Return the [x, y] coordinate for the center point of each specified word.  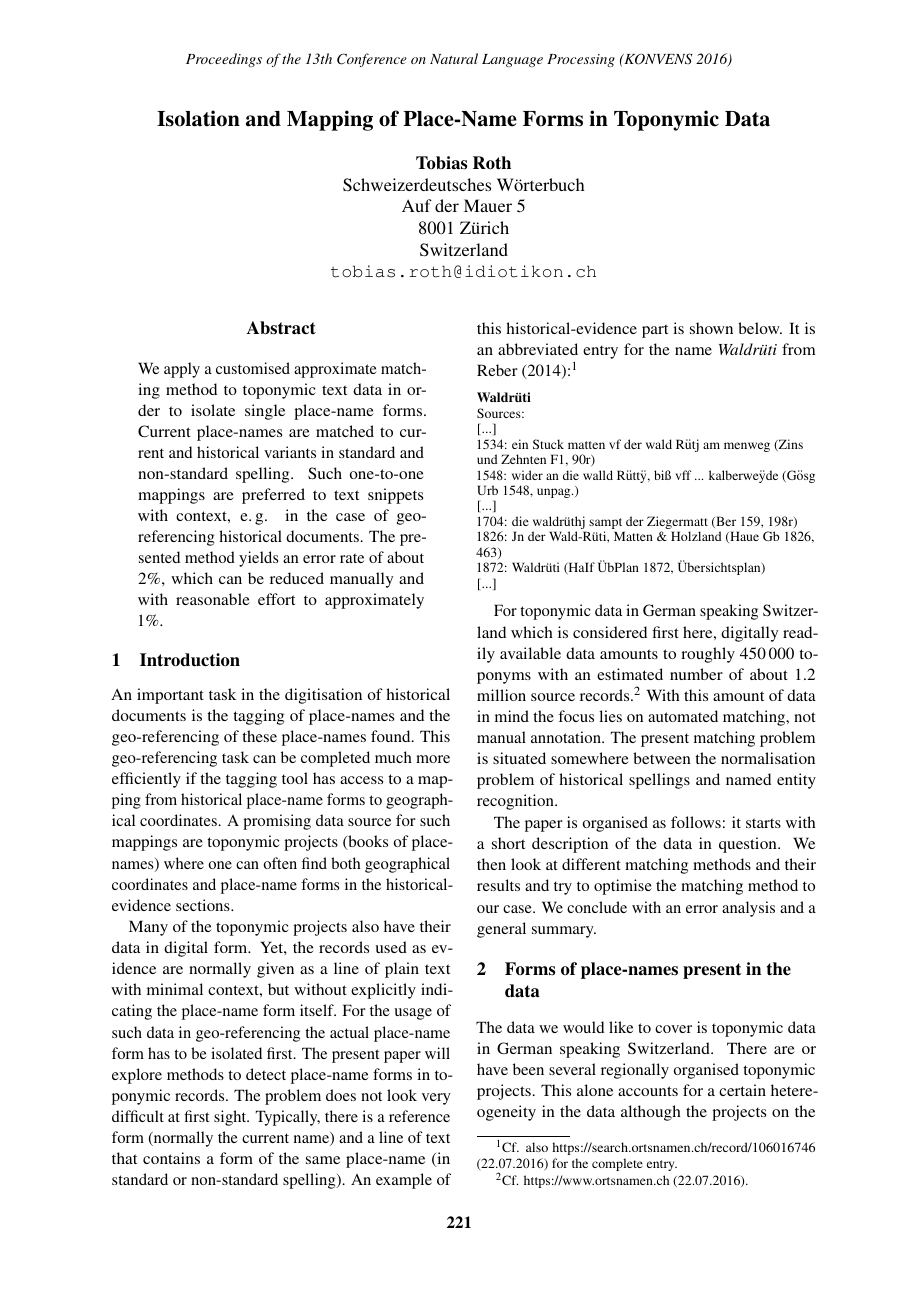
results [498, 885]
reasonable [213, 599]
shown [711, 328]
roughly [708, 655]
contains [171, 1158]
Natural [454, 58]
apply [182, 370]
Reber [497, 370]
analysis [748, 909]
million [501, 695]
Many [148, 928]
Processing [581, 60]
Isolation [198, 118]
